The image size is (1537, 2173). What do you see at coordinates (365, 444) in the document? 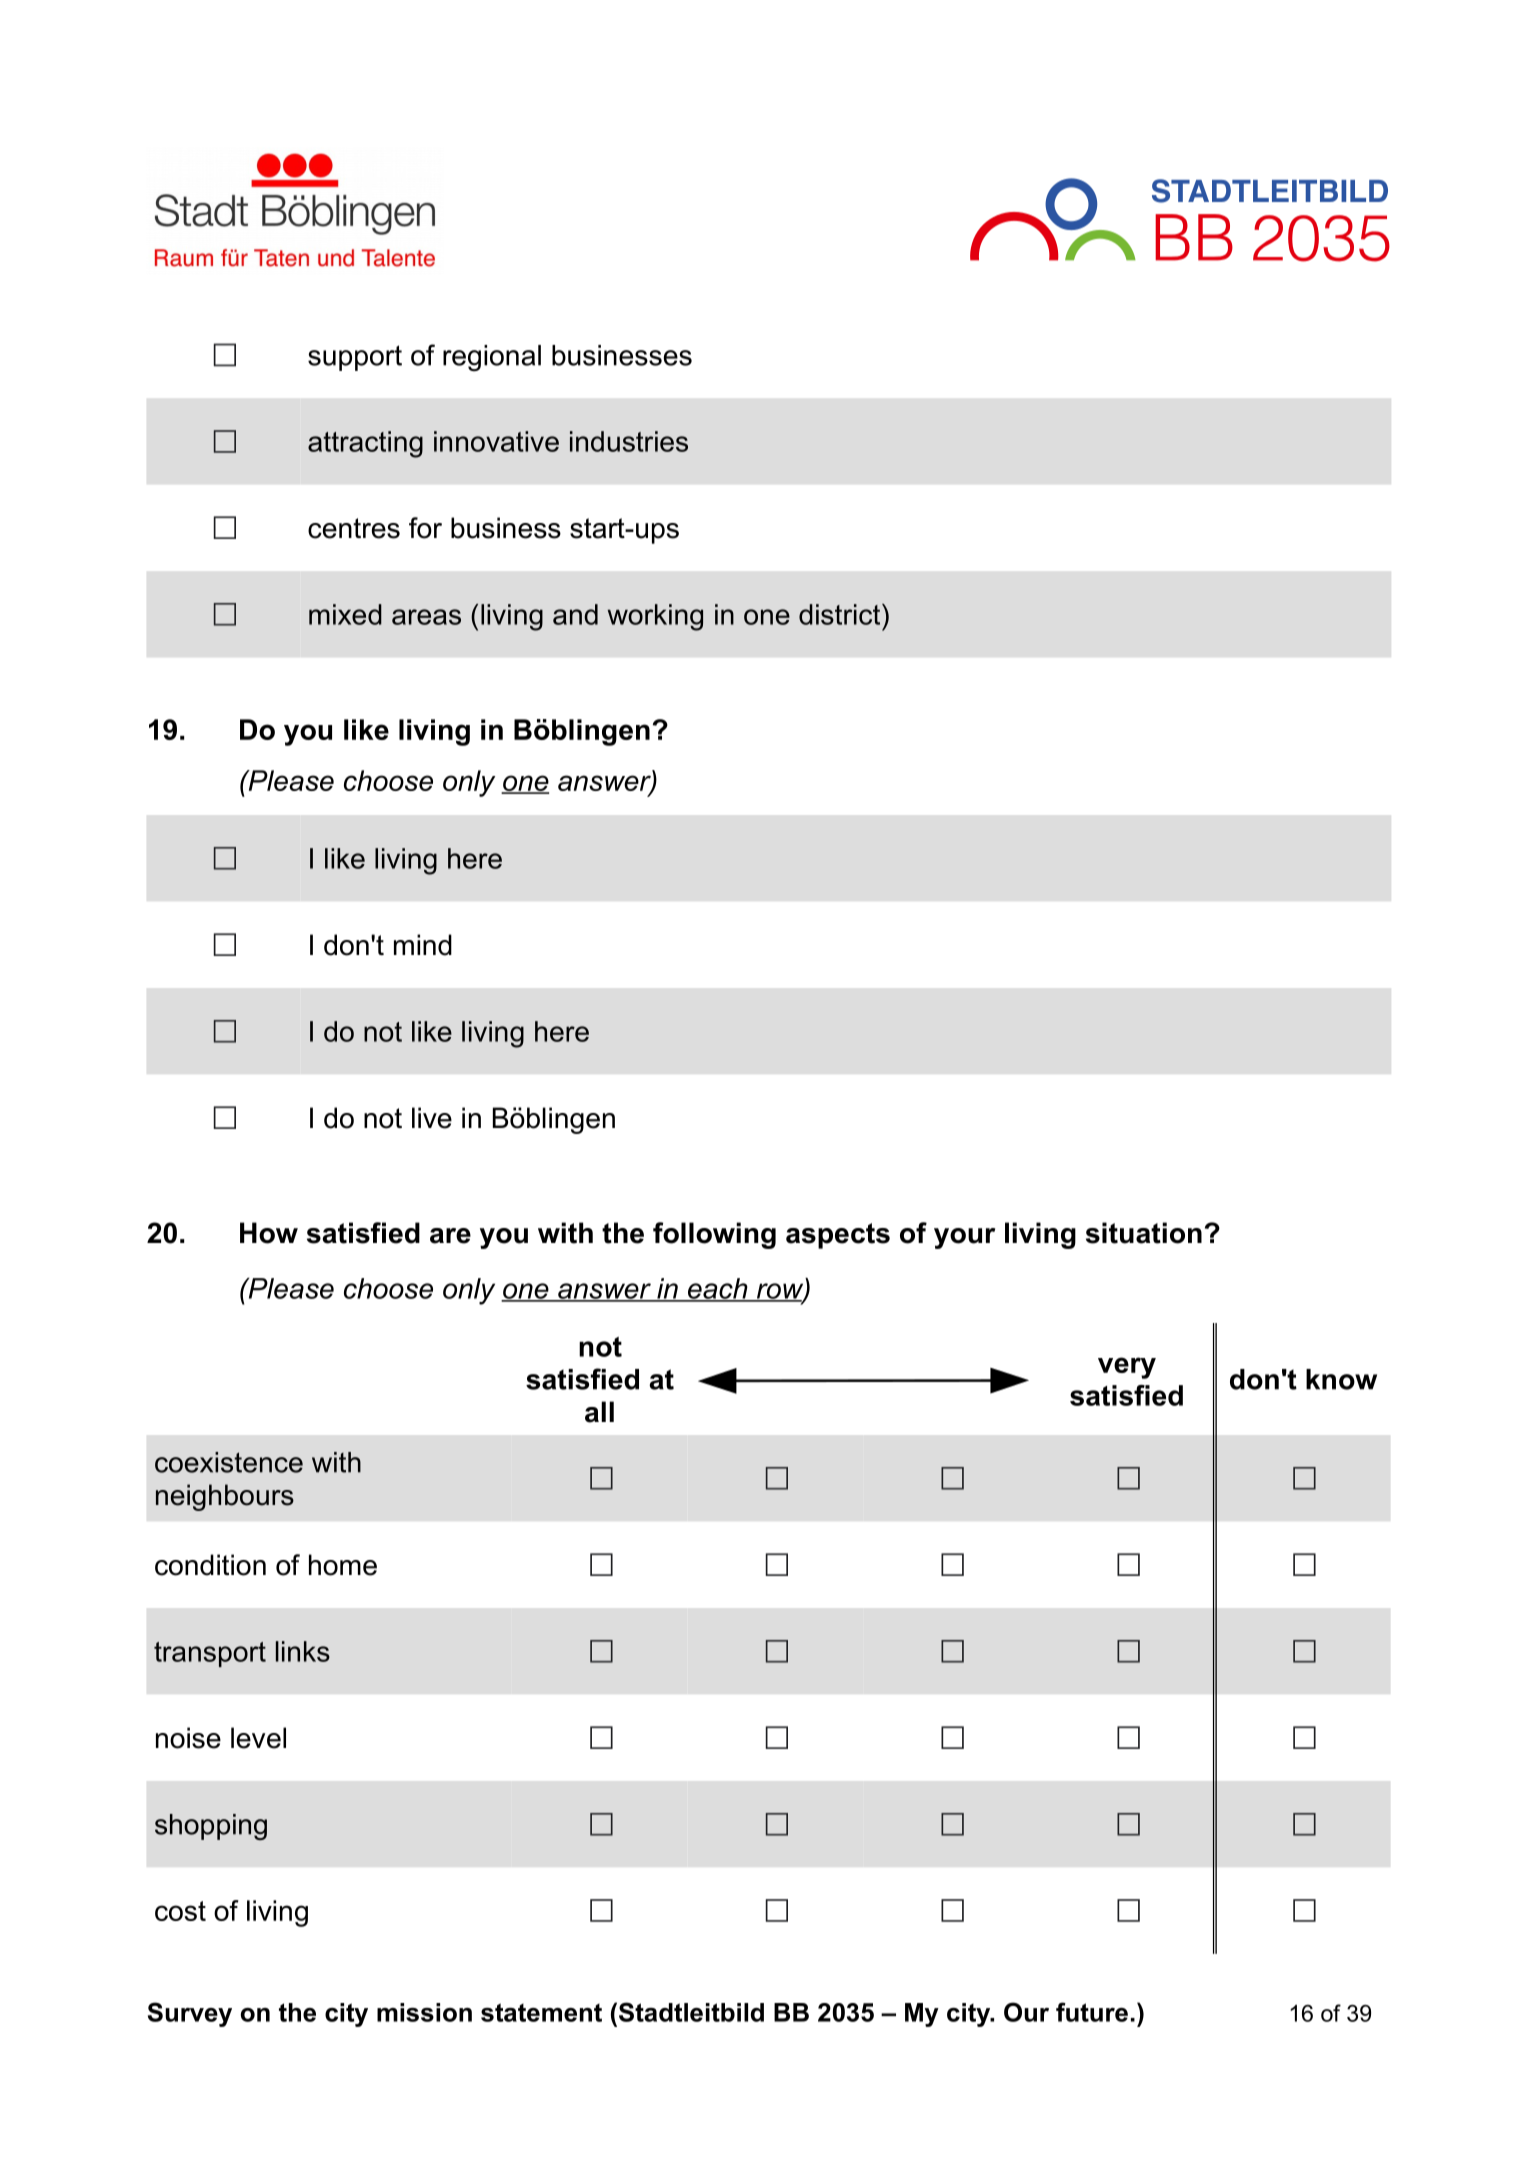
I see `attracting` at bounding box center [365, 444].
